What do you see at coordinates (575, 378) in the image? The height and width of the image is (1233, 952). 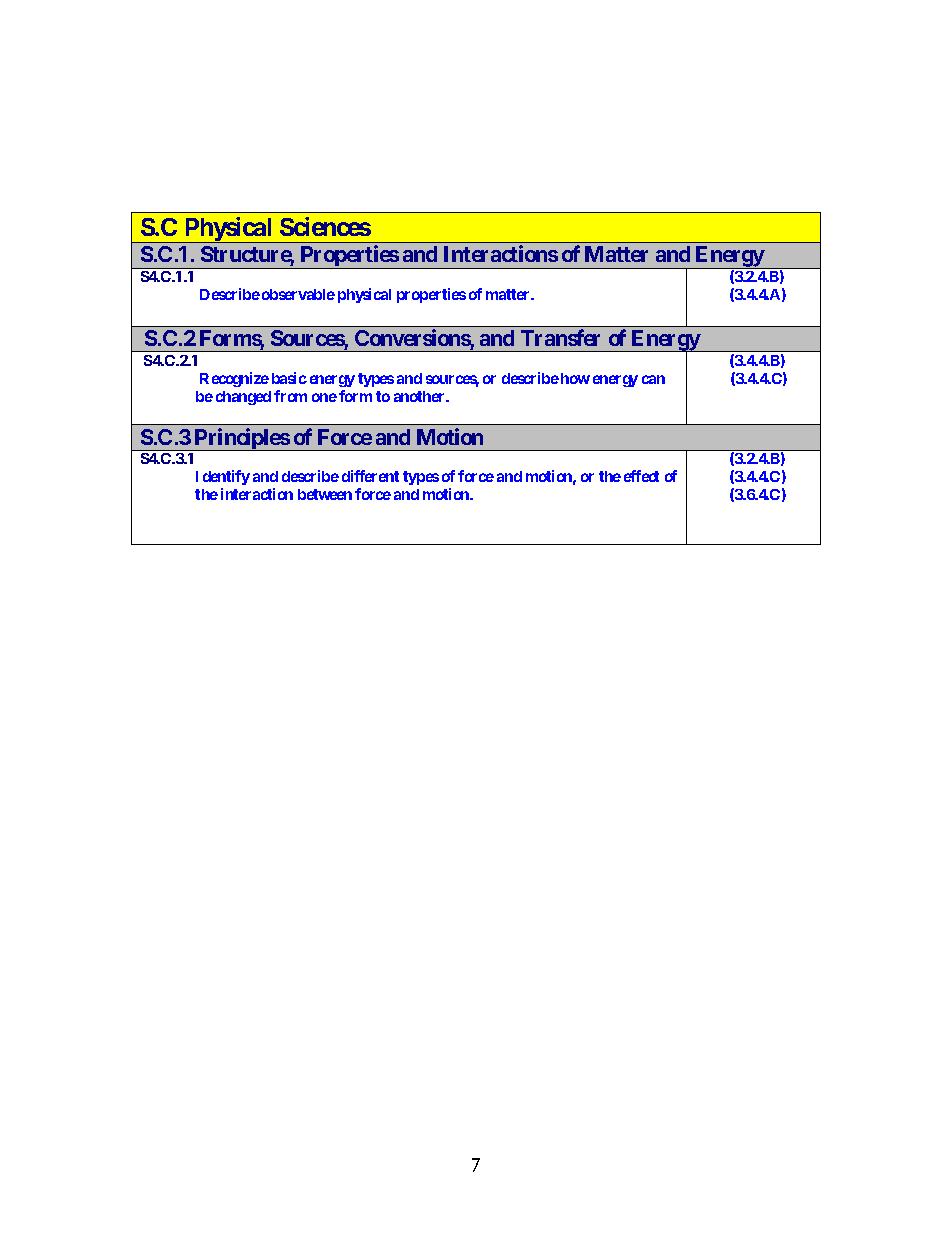 I see `how` at bounding box center [575, 378].
